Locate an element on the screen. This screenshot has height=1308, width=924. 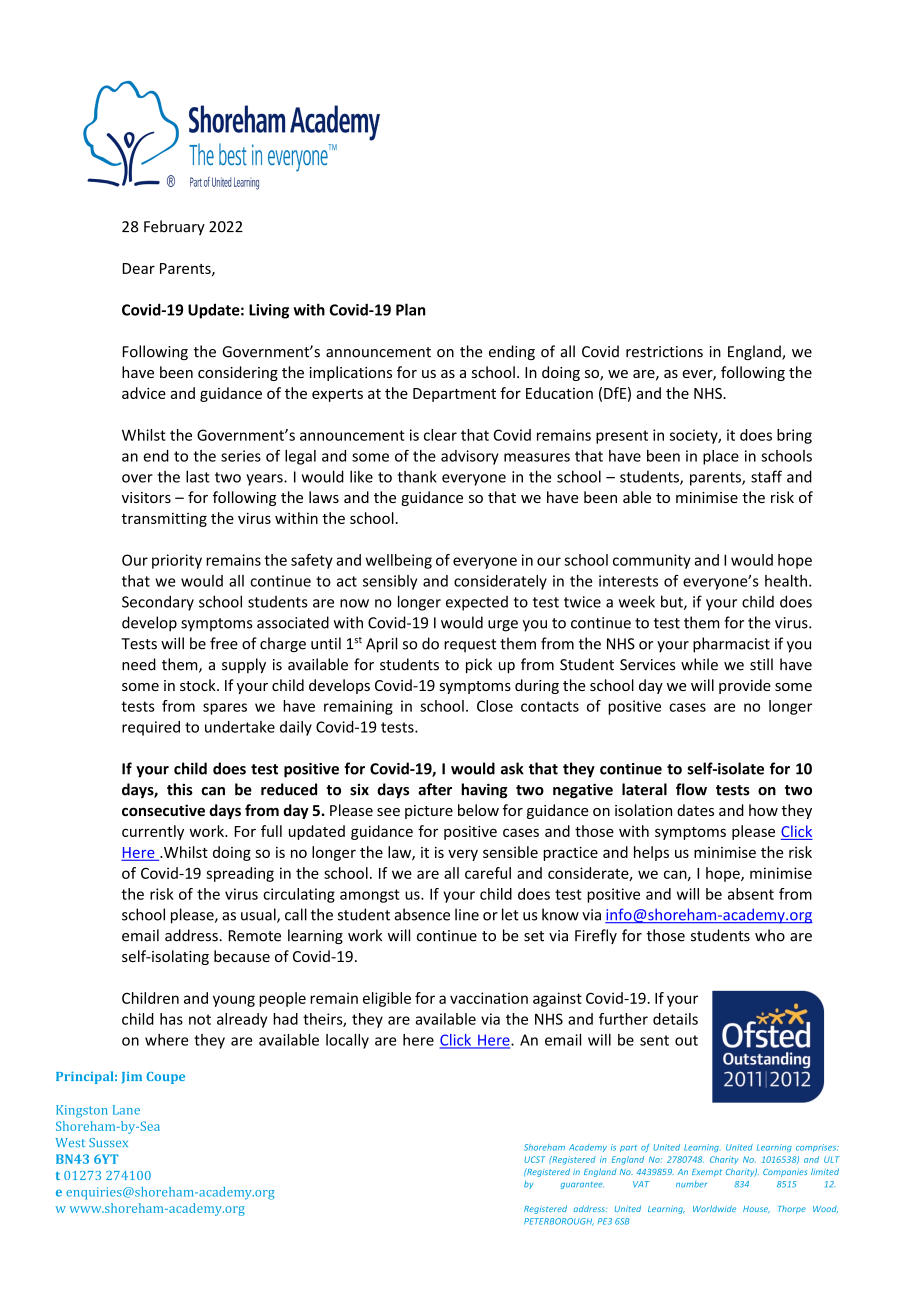
expected is located at coordinates (477, 603).
